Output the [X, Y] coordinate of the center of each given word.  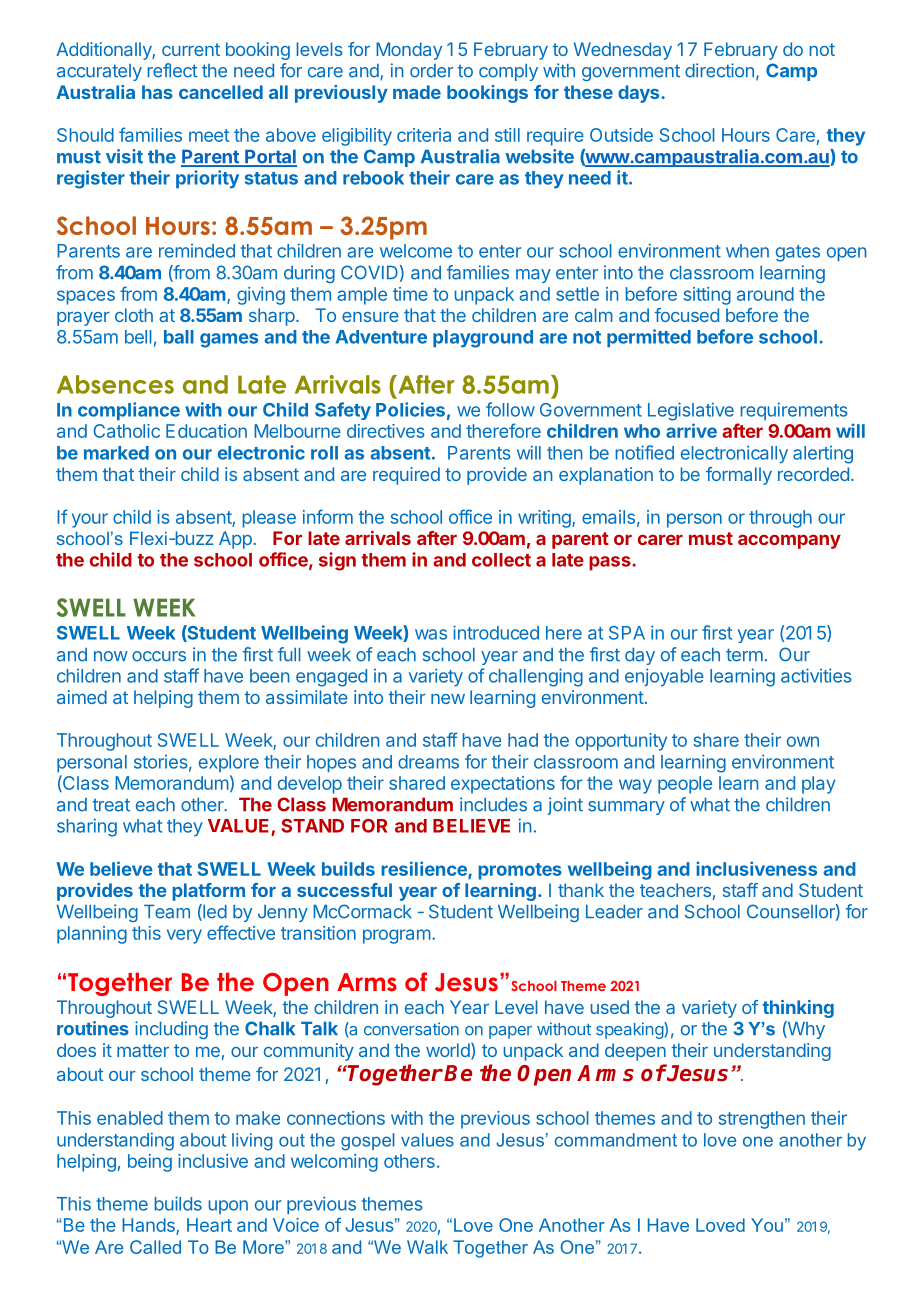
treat [111, 805]
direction [719, 70]
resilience [425, 869]
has [157, 92]
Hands [149, 1226]
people [685, 785]
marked [116, 453]
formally [739, 476]
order [432, 71]
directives [386, 431]
